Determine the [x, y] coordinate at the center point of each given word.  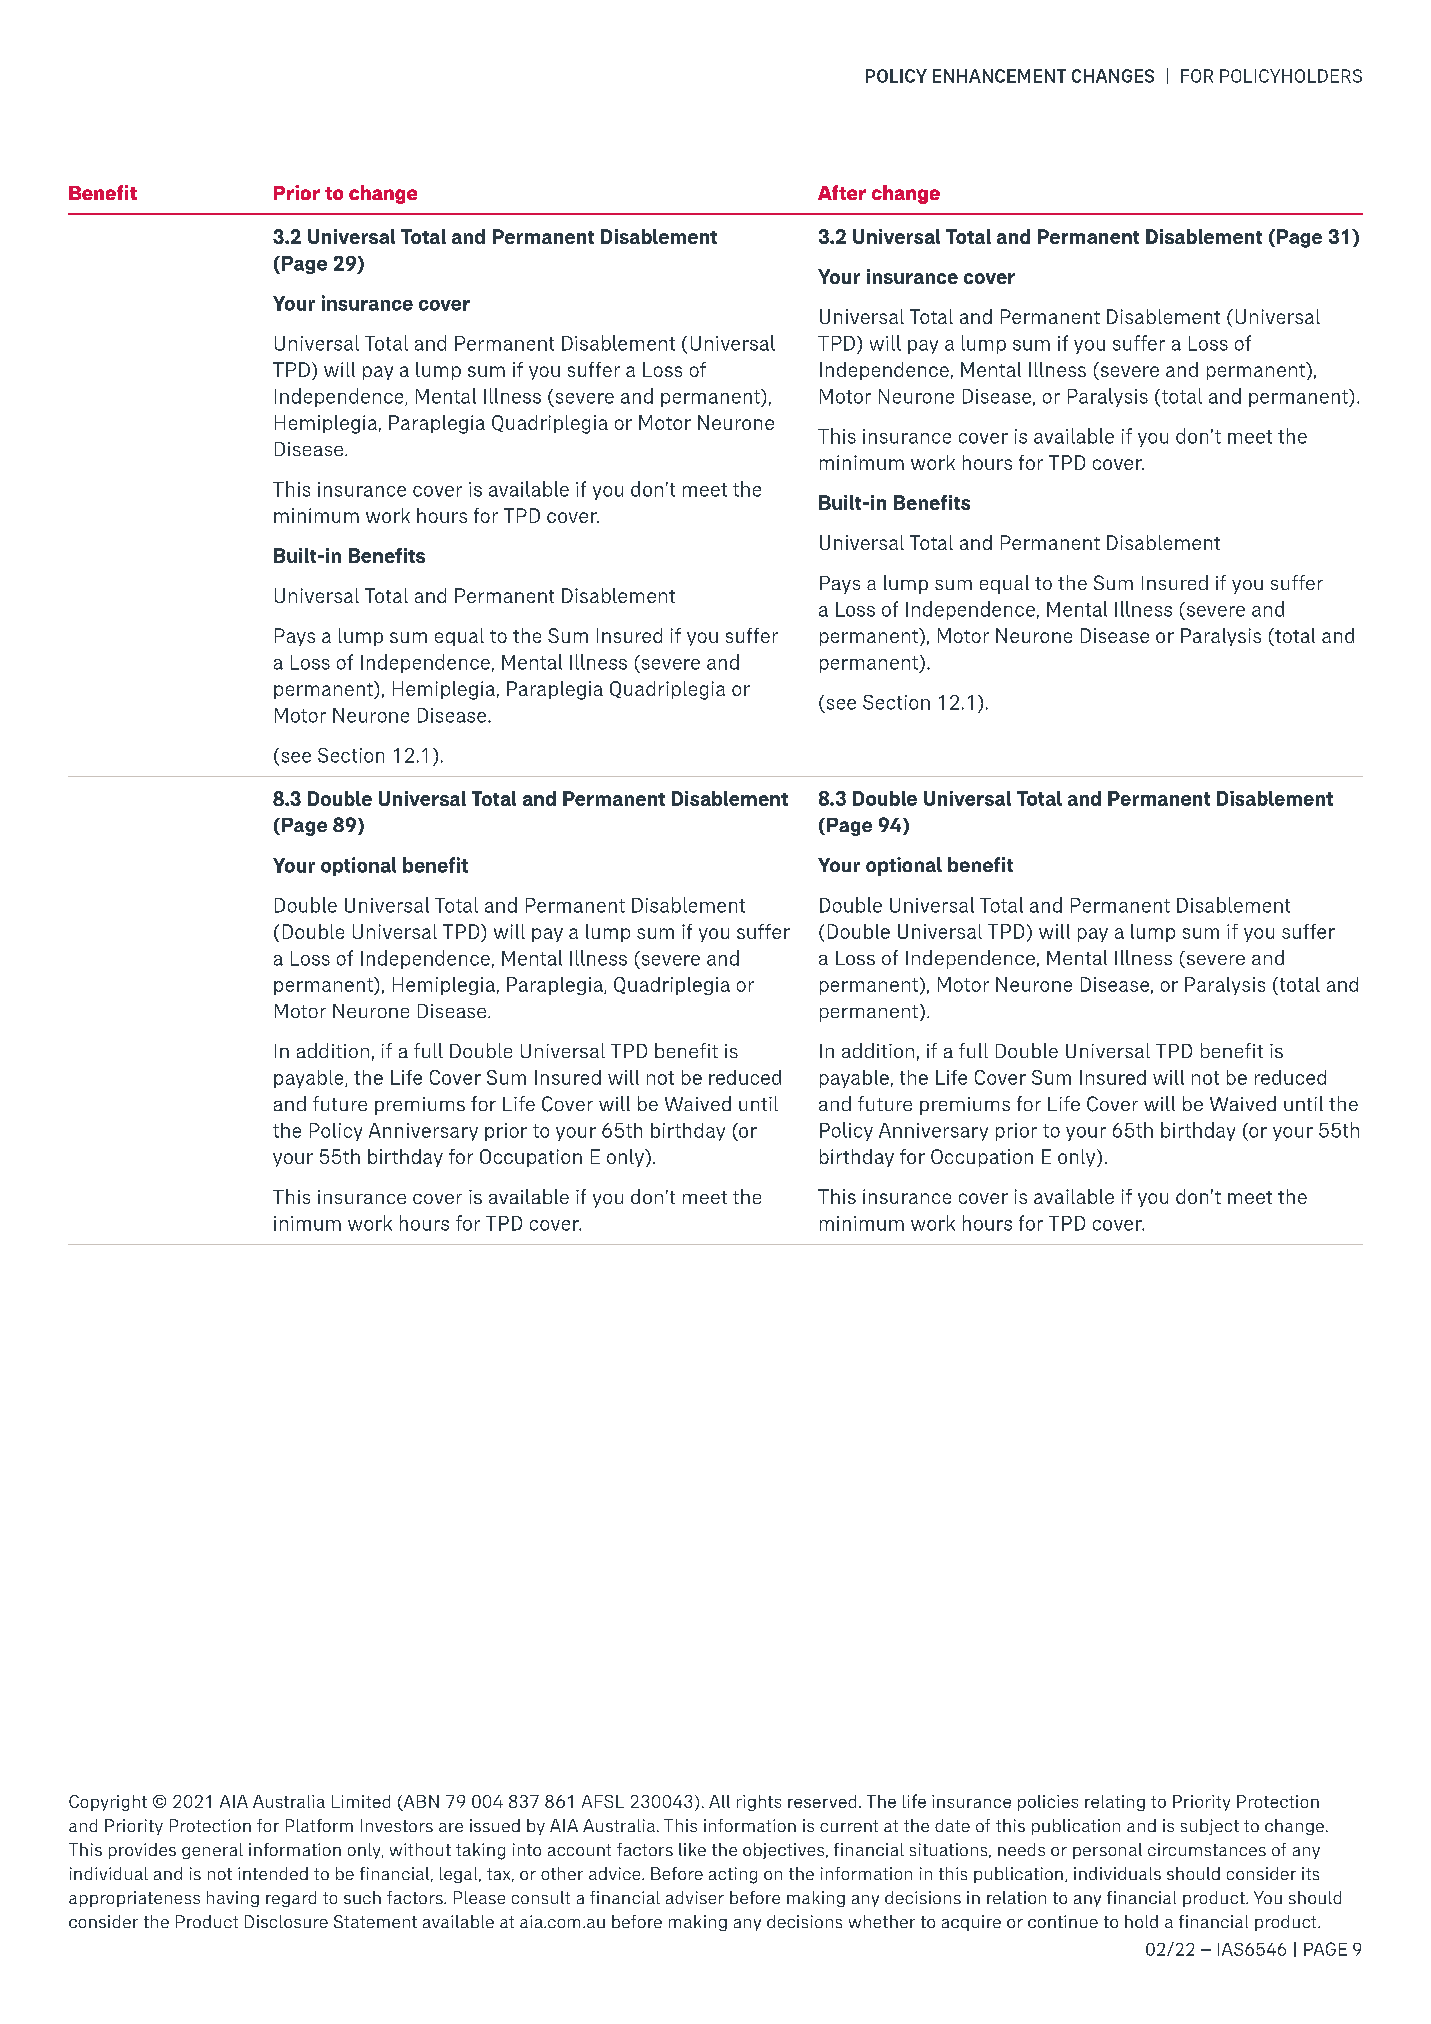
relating [1115, 1803]
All [719, 1801]
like [692, 1849]
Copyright [108, 1803]
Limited [361, 1801]
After [842, 192]
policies [1048, 1803]
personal [1107, 1851]
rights [759, 1803]
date [952, 1825]
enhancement [999, 76]
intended [273, 1873]
